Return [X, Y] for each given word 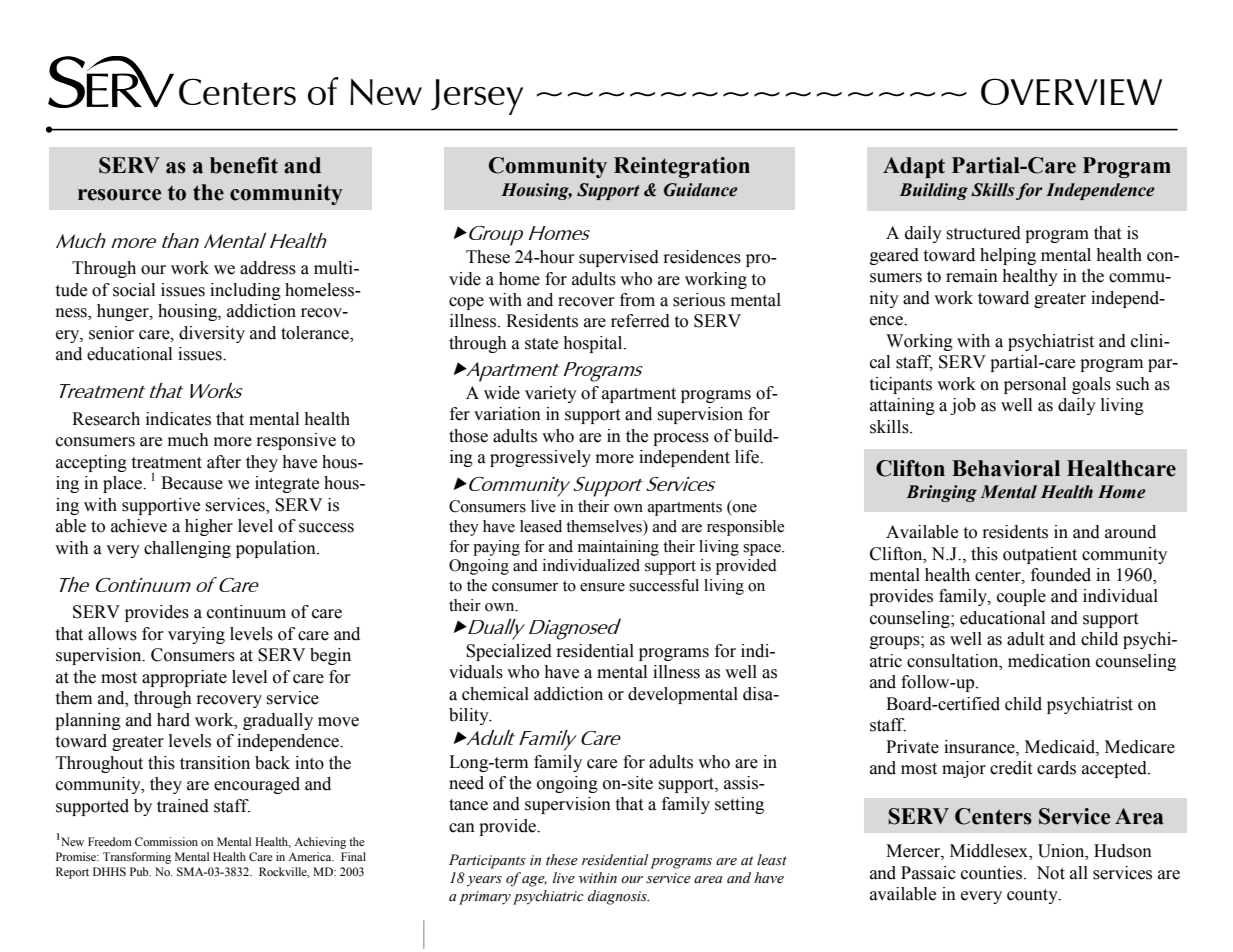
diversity [212, 334]
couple [1021, 597]
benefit [244, 165]
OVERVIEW [1071, 91]
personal [1035, 385]
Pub [140, 871]
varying [196, 635]
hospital [594, 344]
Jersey [477, 97]
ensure [602, 587]
